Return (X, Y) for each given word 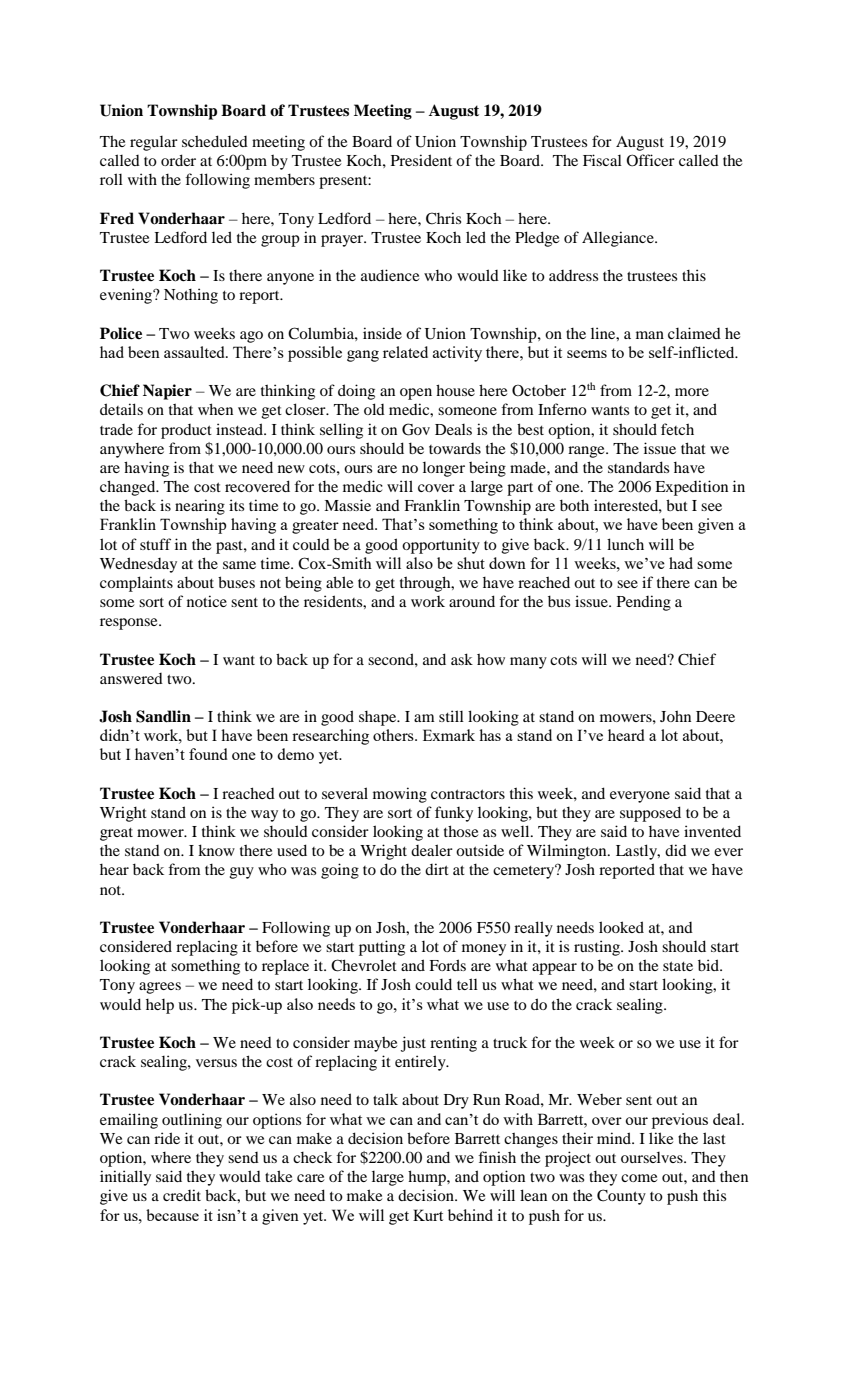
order (178, 160)
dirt (437, 869)
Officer (650, 160)
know (216, 850)
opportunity (441, 546)
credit (182, 1195)
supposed (650, 814)
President (421, 160)
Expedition (691, 488)
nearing (200, 507)
